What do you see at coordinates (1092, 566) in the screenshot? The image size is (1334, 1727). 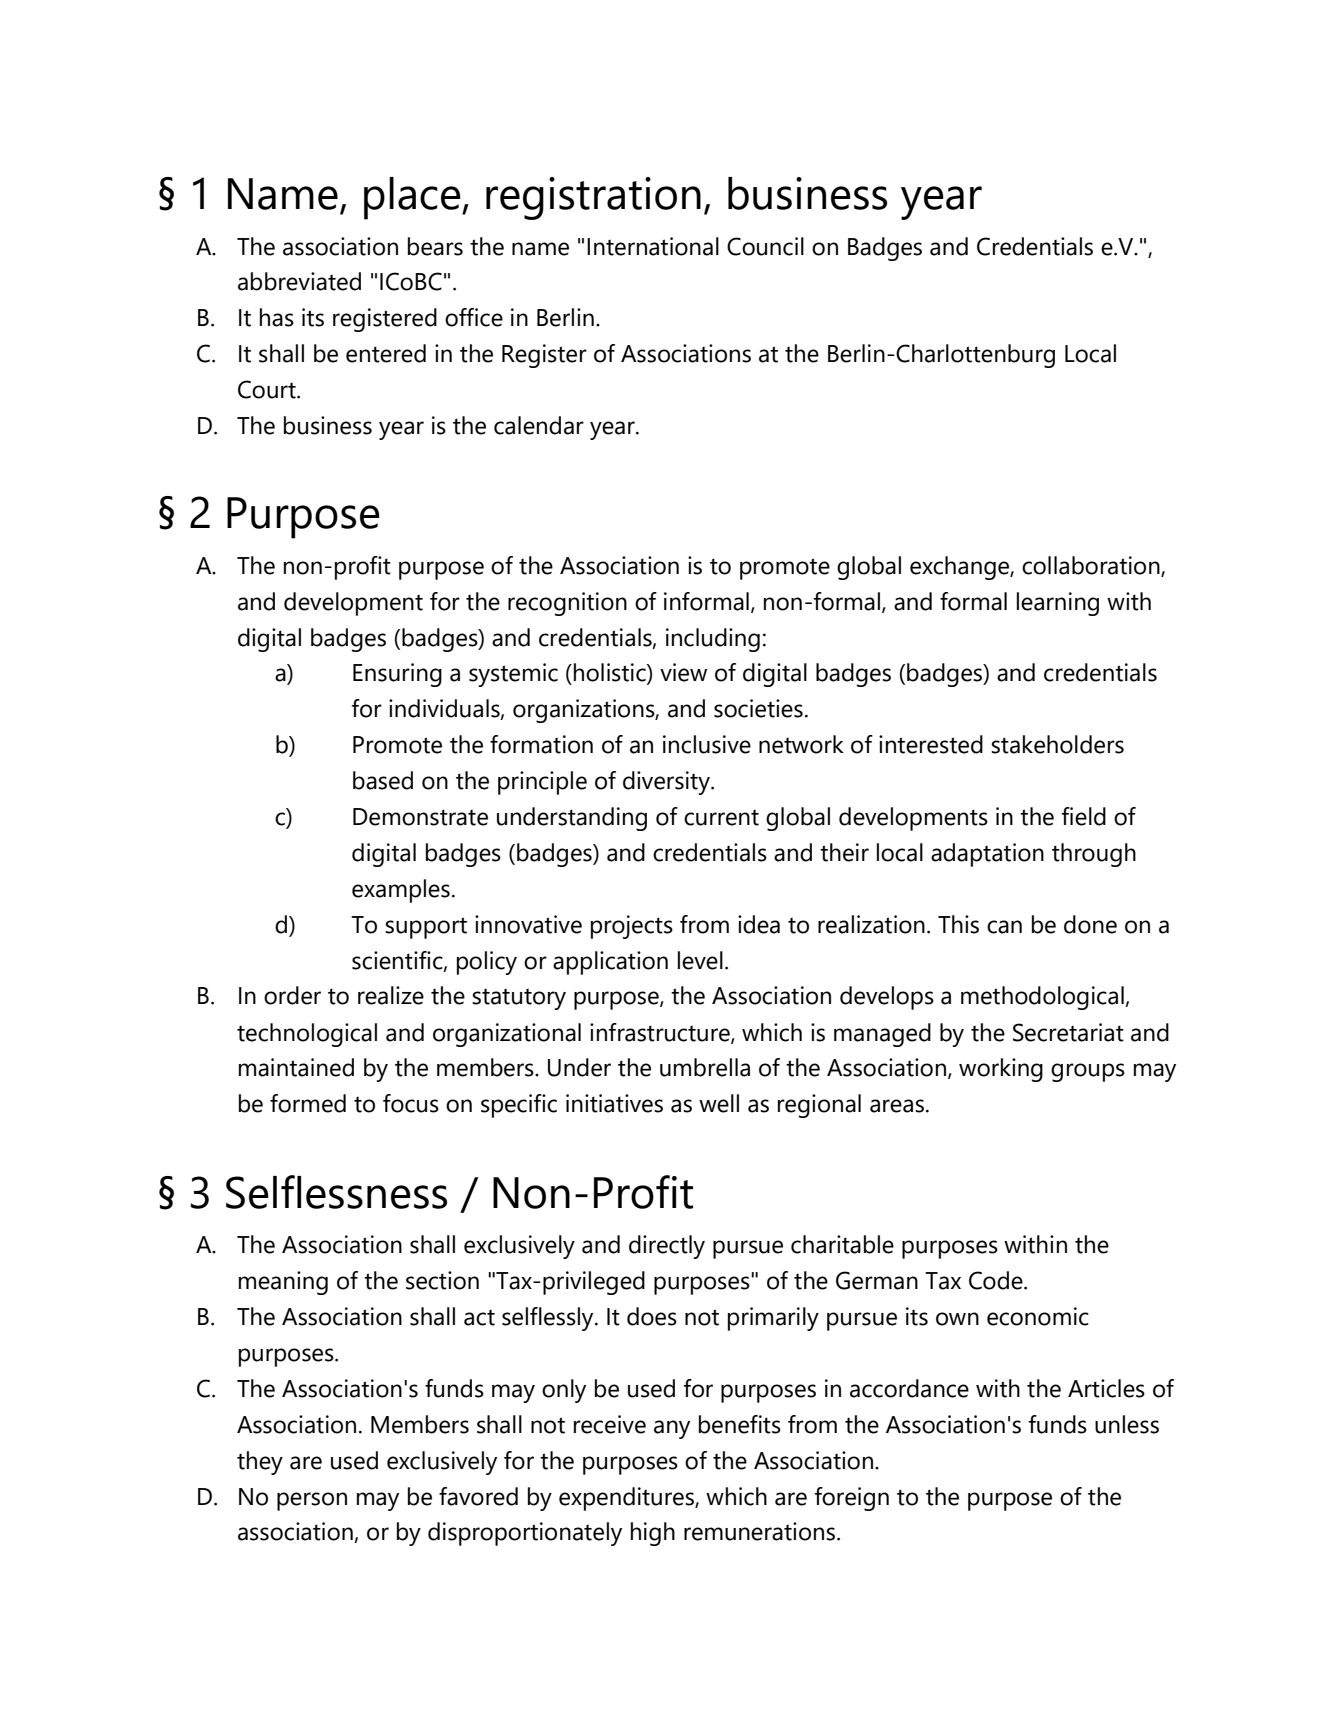 I see `collaboration` at bounding box center [1092, 566].
